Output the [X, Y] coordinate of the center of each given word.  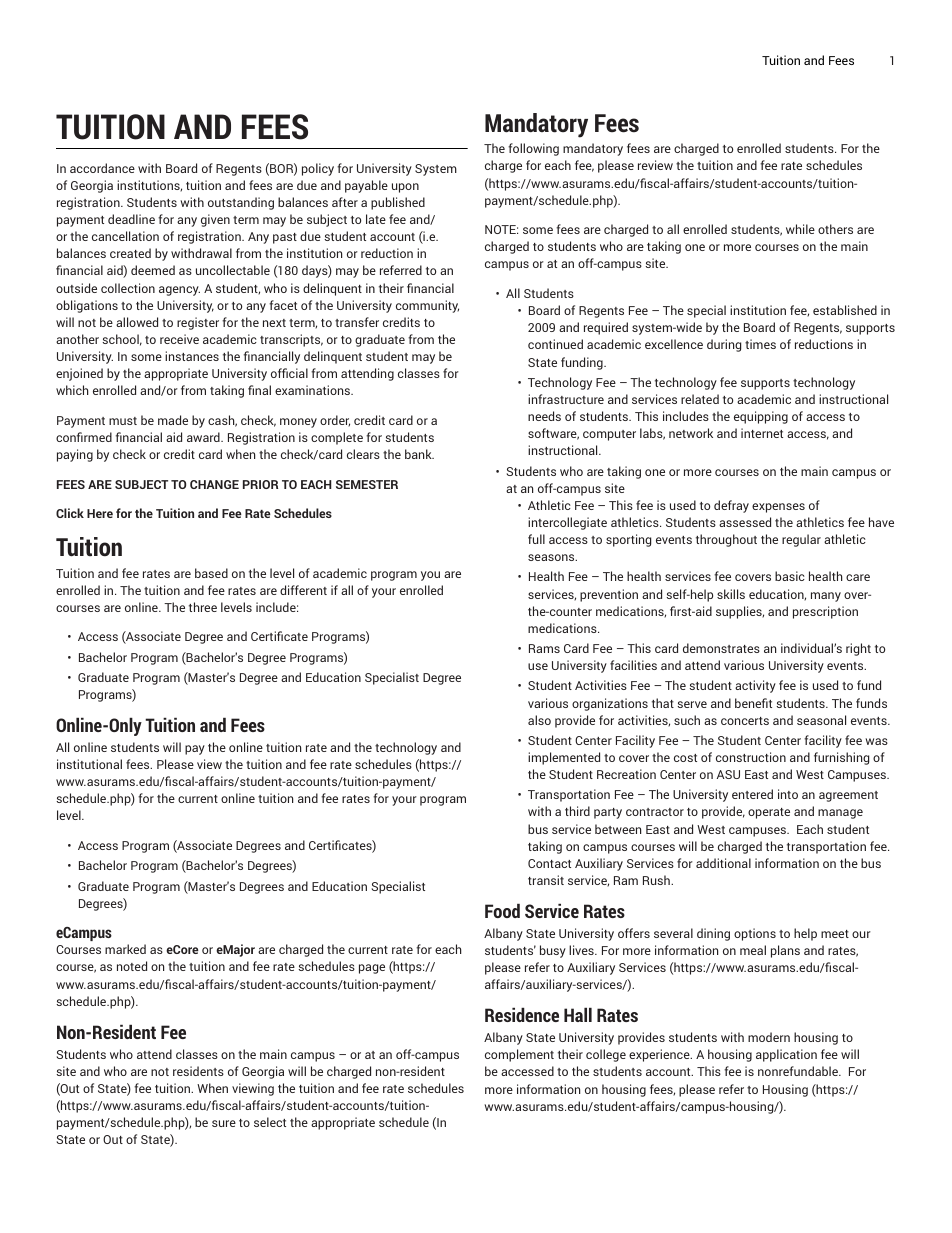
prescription [825, 612]
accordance [102, 168]
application [786, 1055]
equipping [761, 417]
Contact [549, 863]
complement [519, 1055]
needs [544, 416]
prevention [609, 595]
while [800, 229]
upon [405, 188]
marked [125, 949]
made [173, 420]
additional [723, 863]
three [203, 607]
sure [224, 1123]
